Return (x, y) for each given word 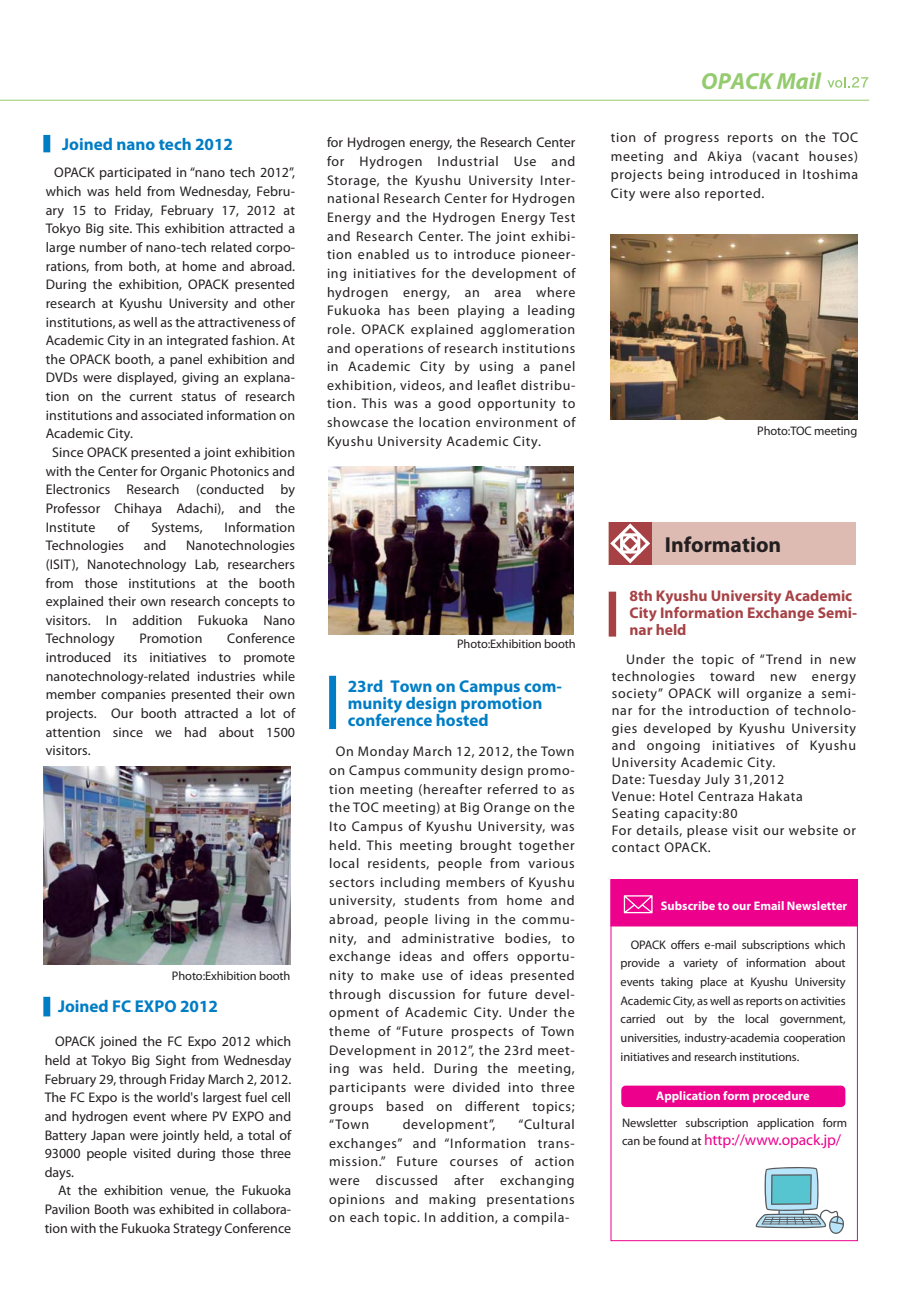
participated (135, 173)
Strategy (197, 1229)
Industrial (468, 161)
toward (732, 676)
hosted (462, 718)
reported (732, 194)
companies (133, 695)
